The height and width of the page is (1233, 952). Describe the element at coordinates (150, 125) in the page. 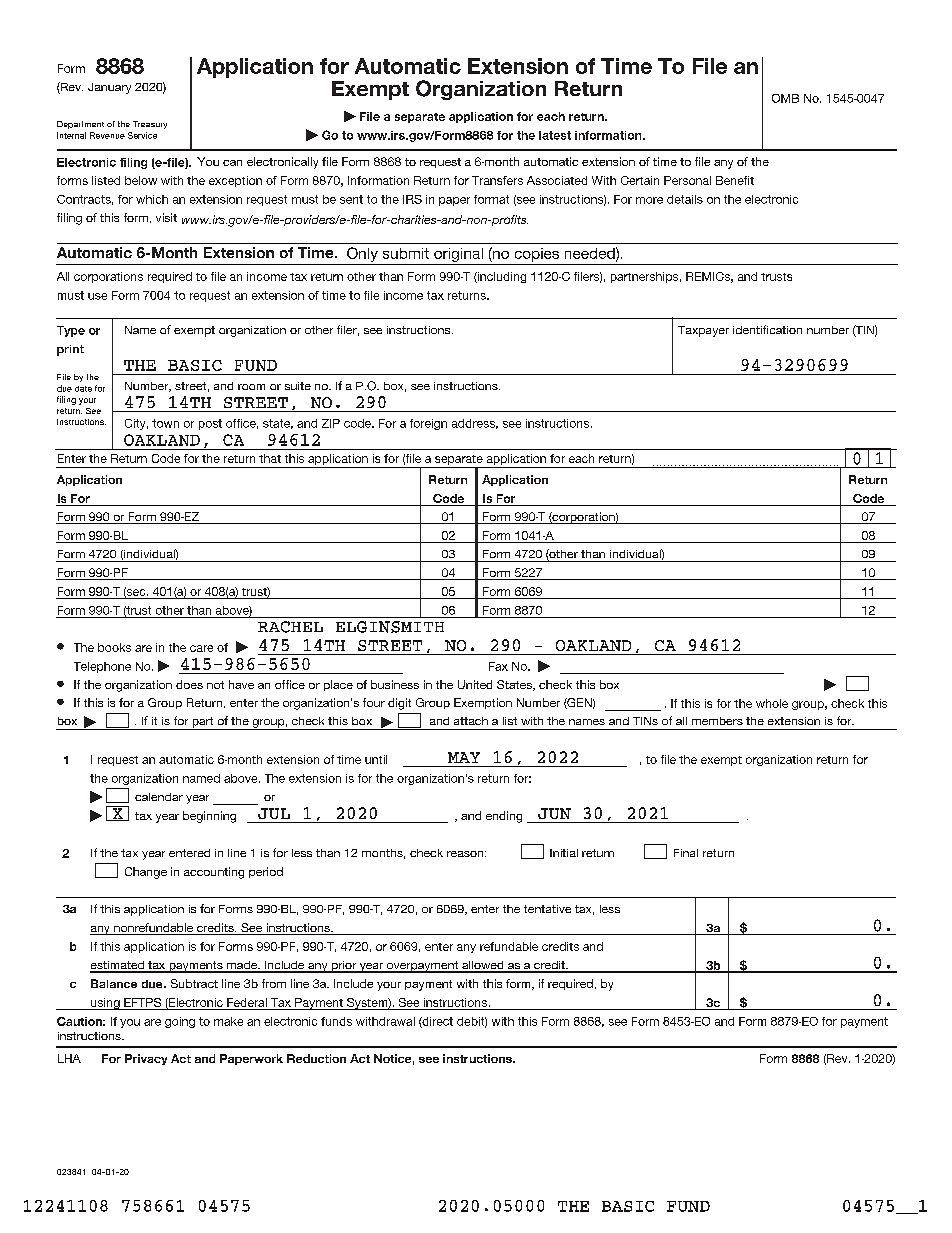

I see `Treasury` at that location.
